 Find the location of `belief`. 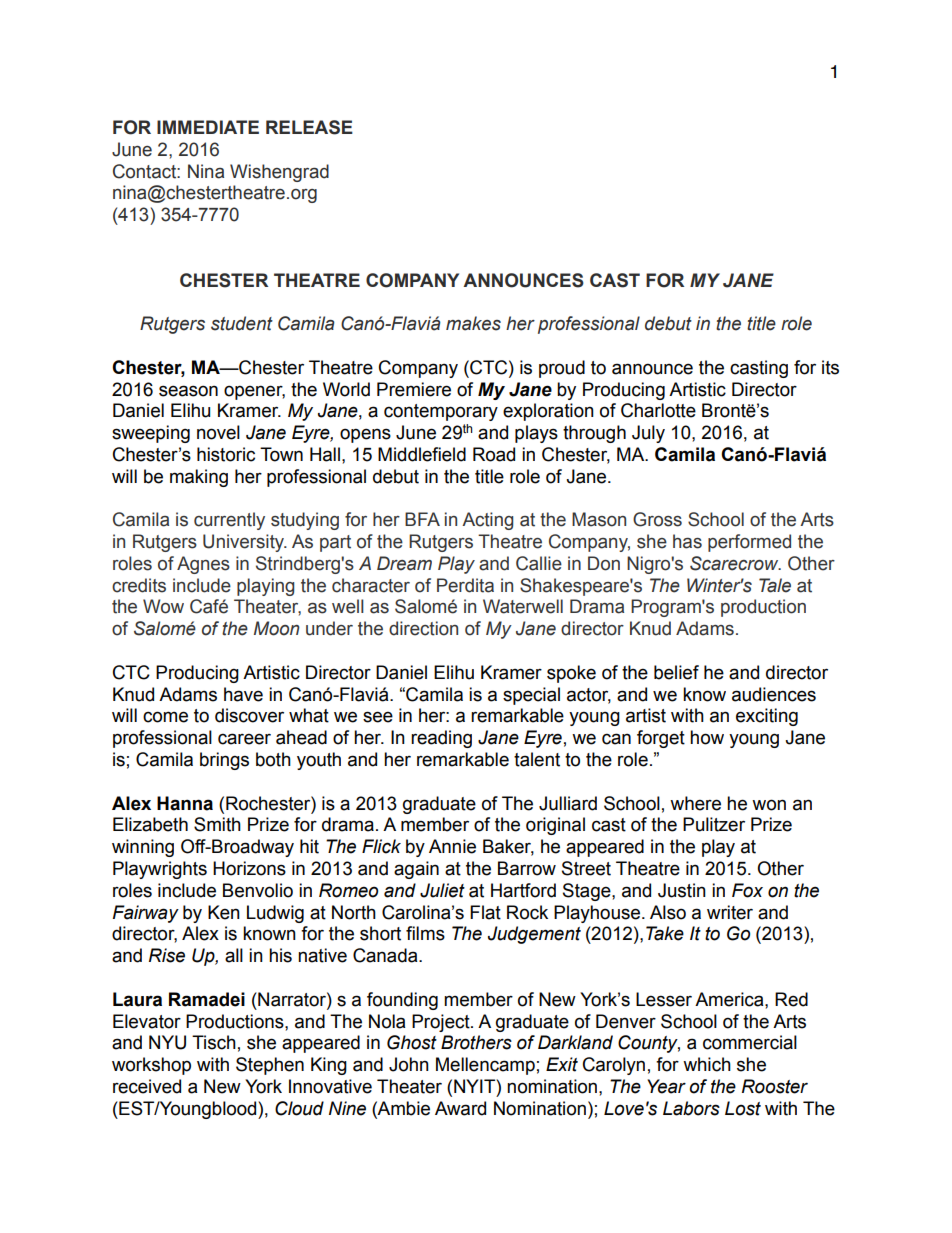

belief is located at coordinates (676, 672).
